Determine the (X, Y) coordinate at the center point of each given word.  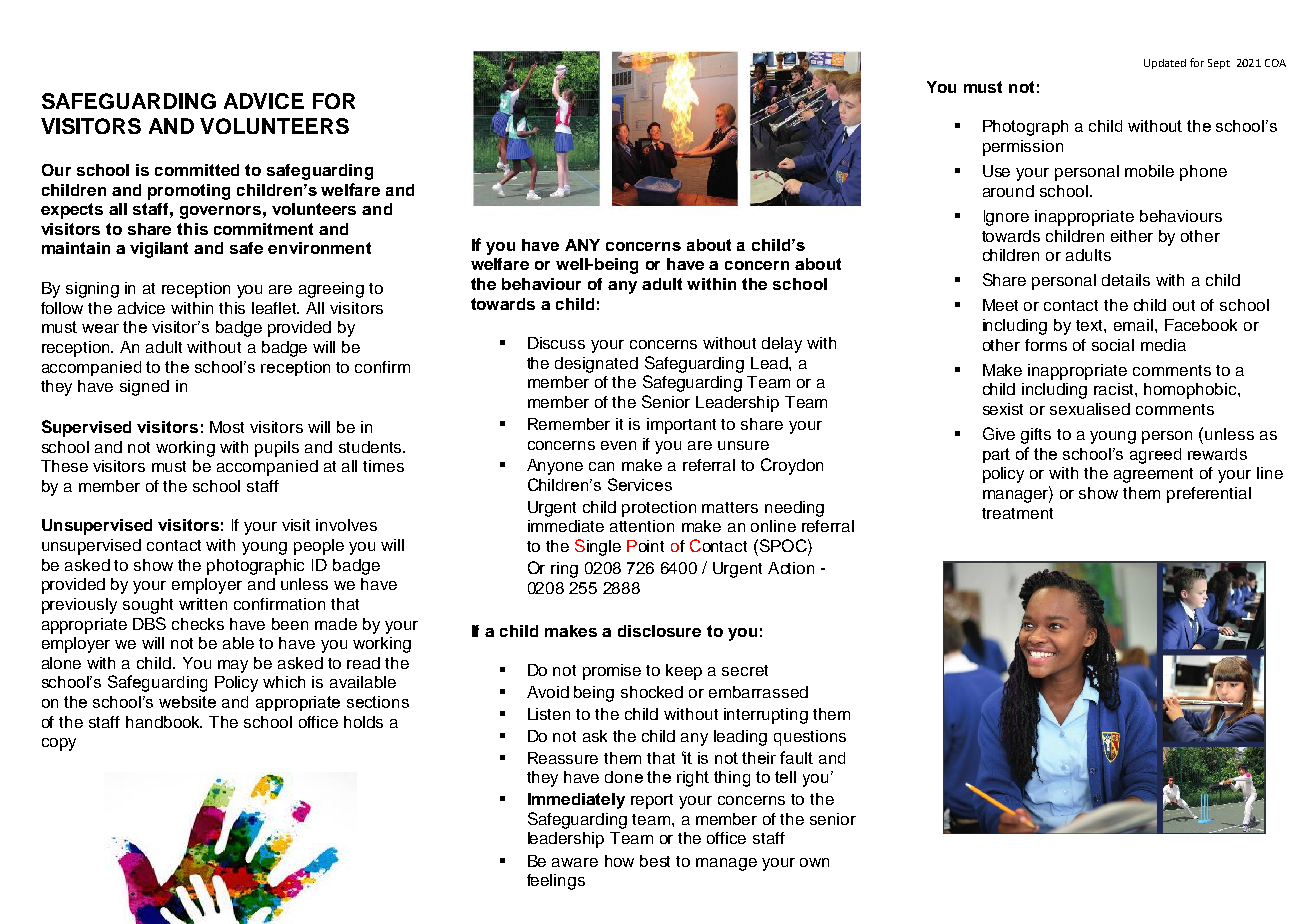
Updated (1165, 64)
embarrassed (758, 692)
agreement (1153, 475)
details (1126, 280)
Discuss (556, 343)
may (233, 666)
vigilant (159, 250)
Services (640, 484)
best (655, 861)
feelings (556, 882)
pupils (277, 449)
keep (684, 672)
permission (1023, 148)
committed (197, 170)
